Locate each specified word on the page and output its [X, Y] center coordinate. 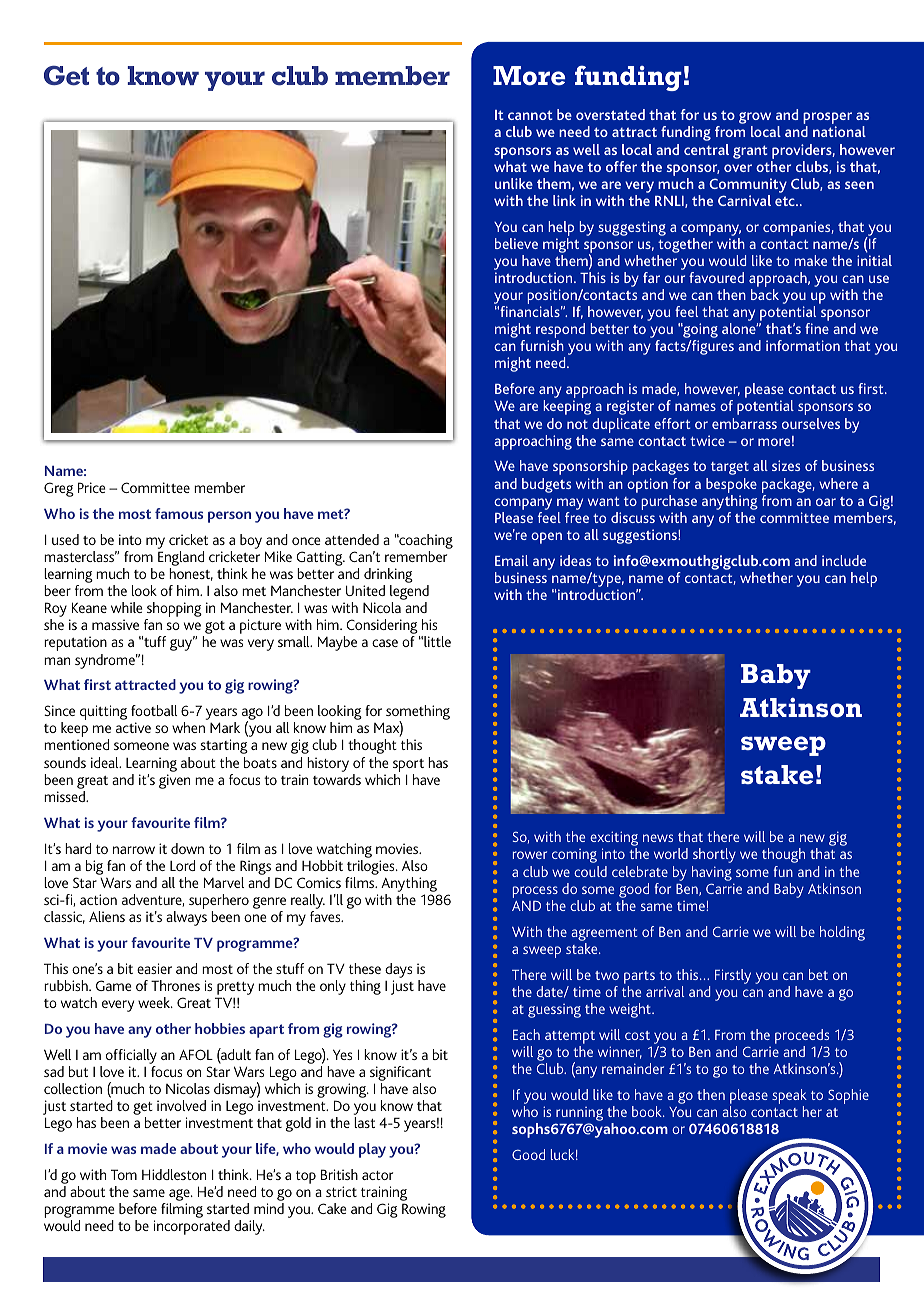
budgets [546, 485]
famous [179, 513]
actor [377, 1175]
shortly [714, 855]
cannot [530, 115]
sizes [786, 465]
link [564, 200]
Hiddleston [174, 1174]
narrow [134, 850]
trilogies [372, 867]
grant [750, 152]
